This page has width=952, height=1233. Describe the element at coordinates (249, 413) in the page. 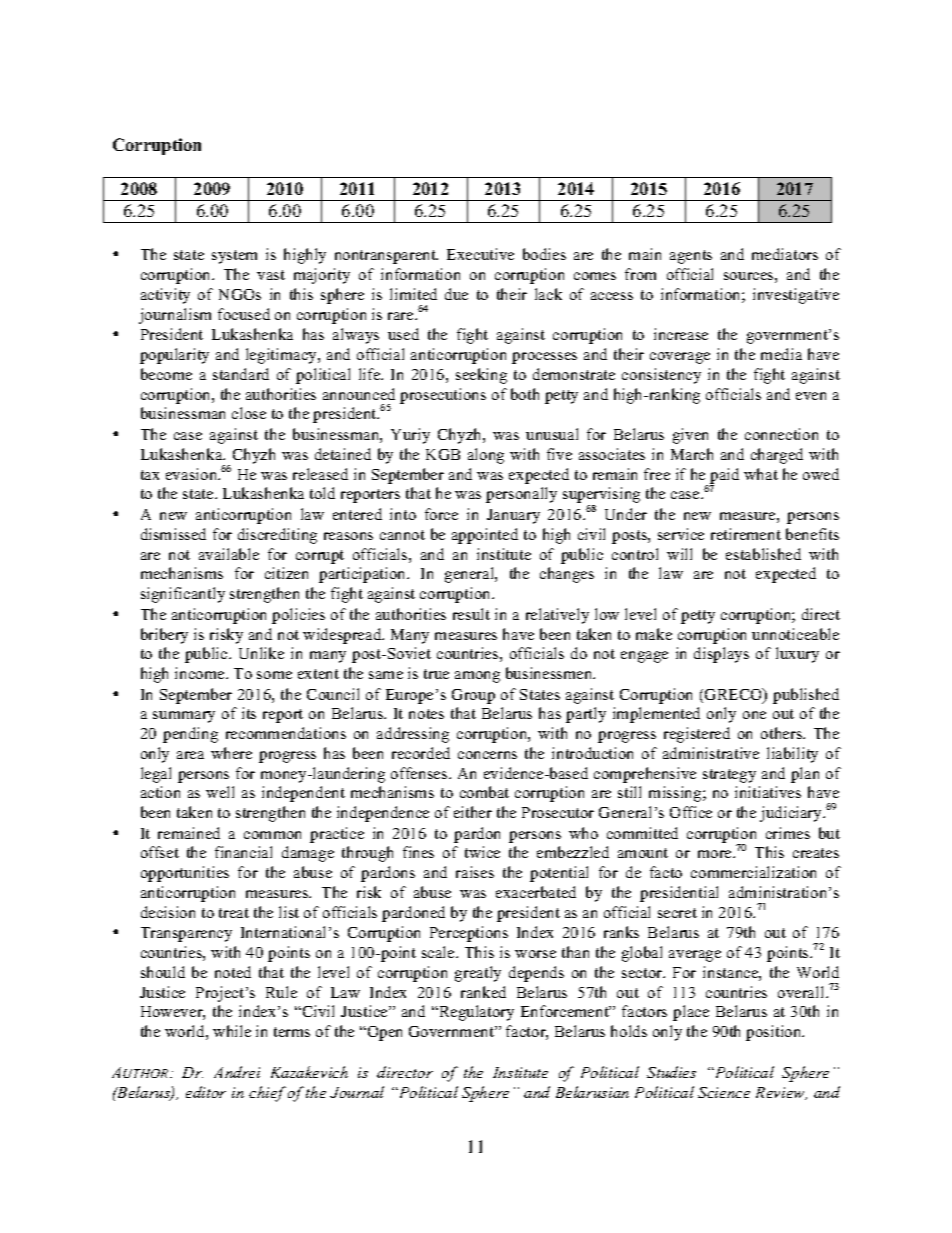

I see `close` at that location.
